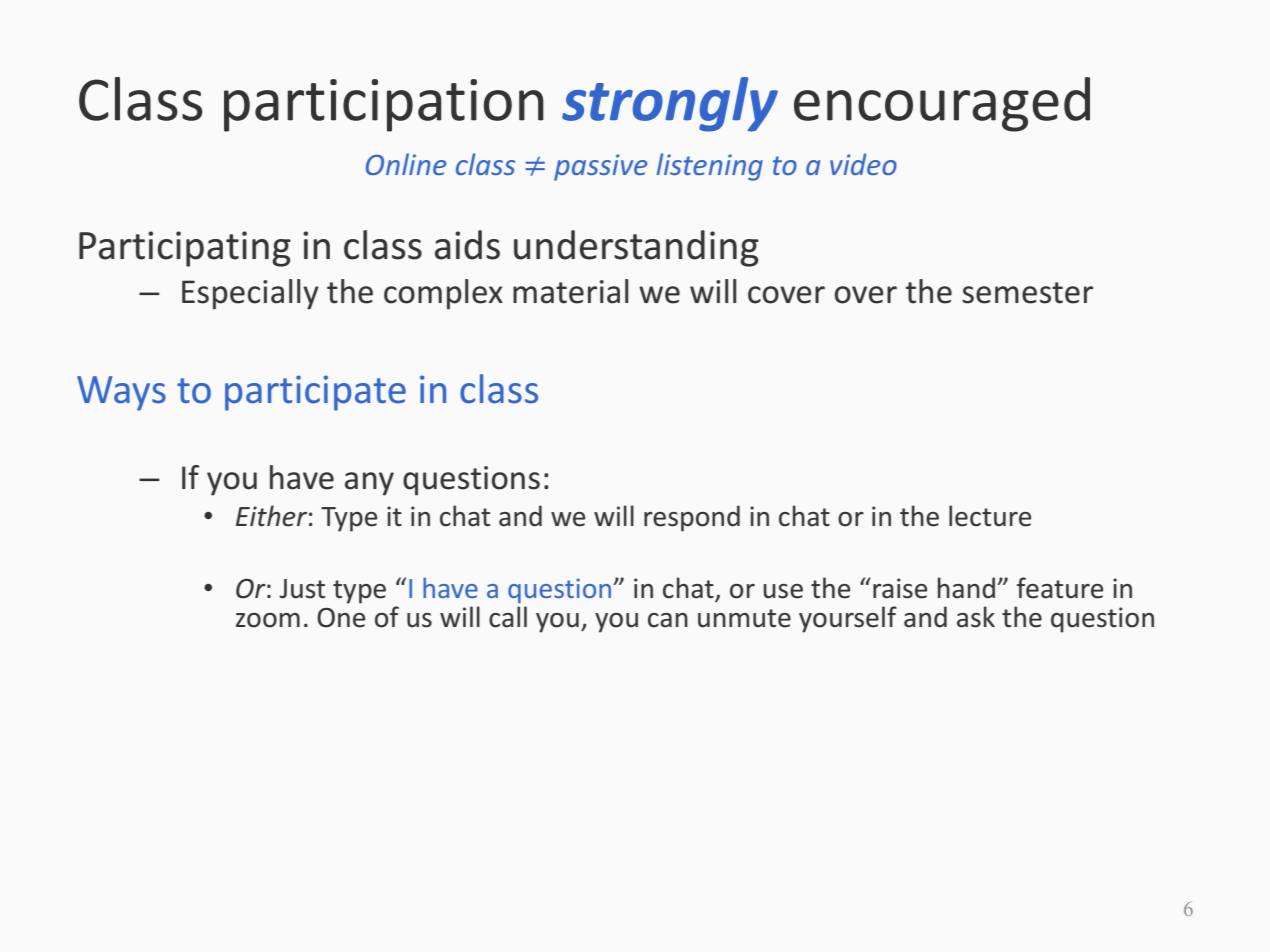 Image resolution: width=1270 pixels, height=952 pixels. I want to click on Just, so click(302, 589).
